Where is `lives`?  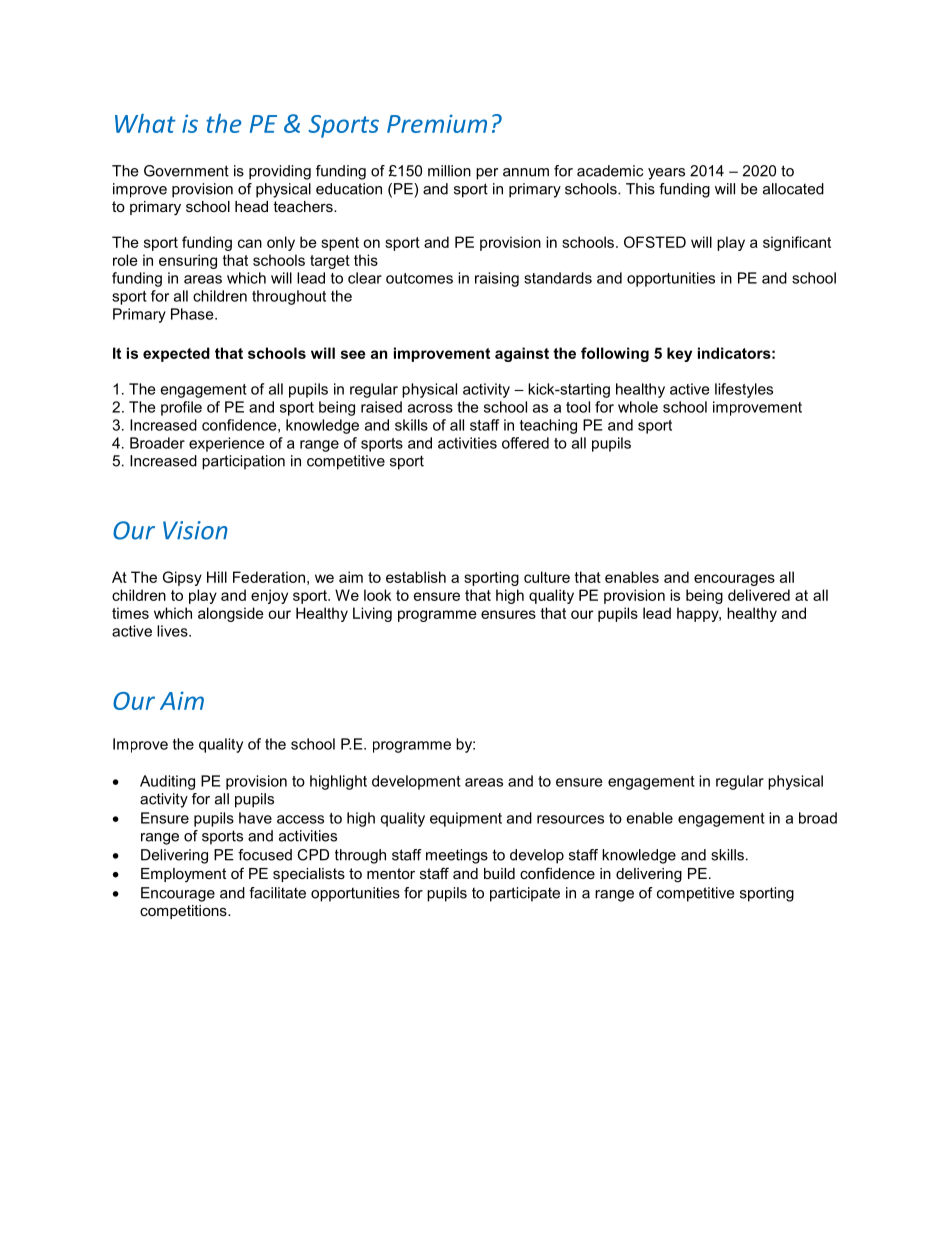
lives is located at coordinates (173, 631).
